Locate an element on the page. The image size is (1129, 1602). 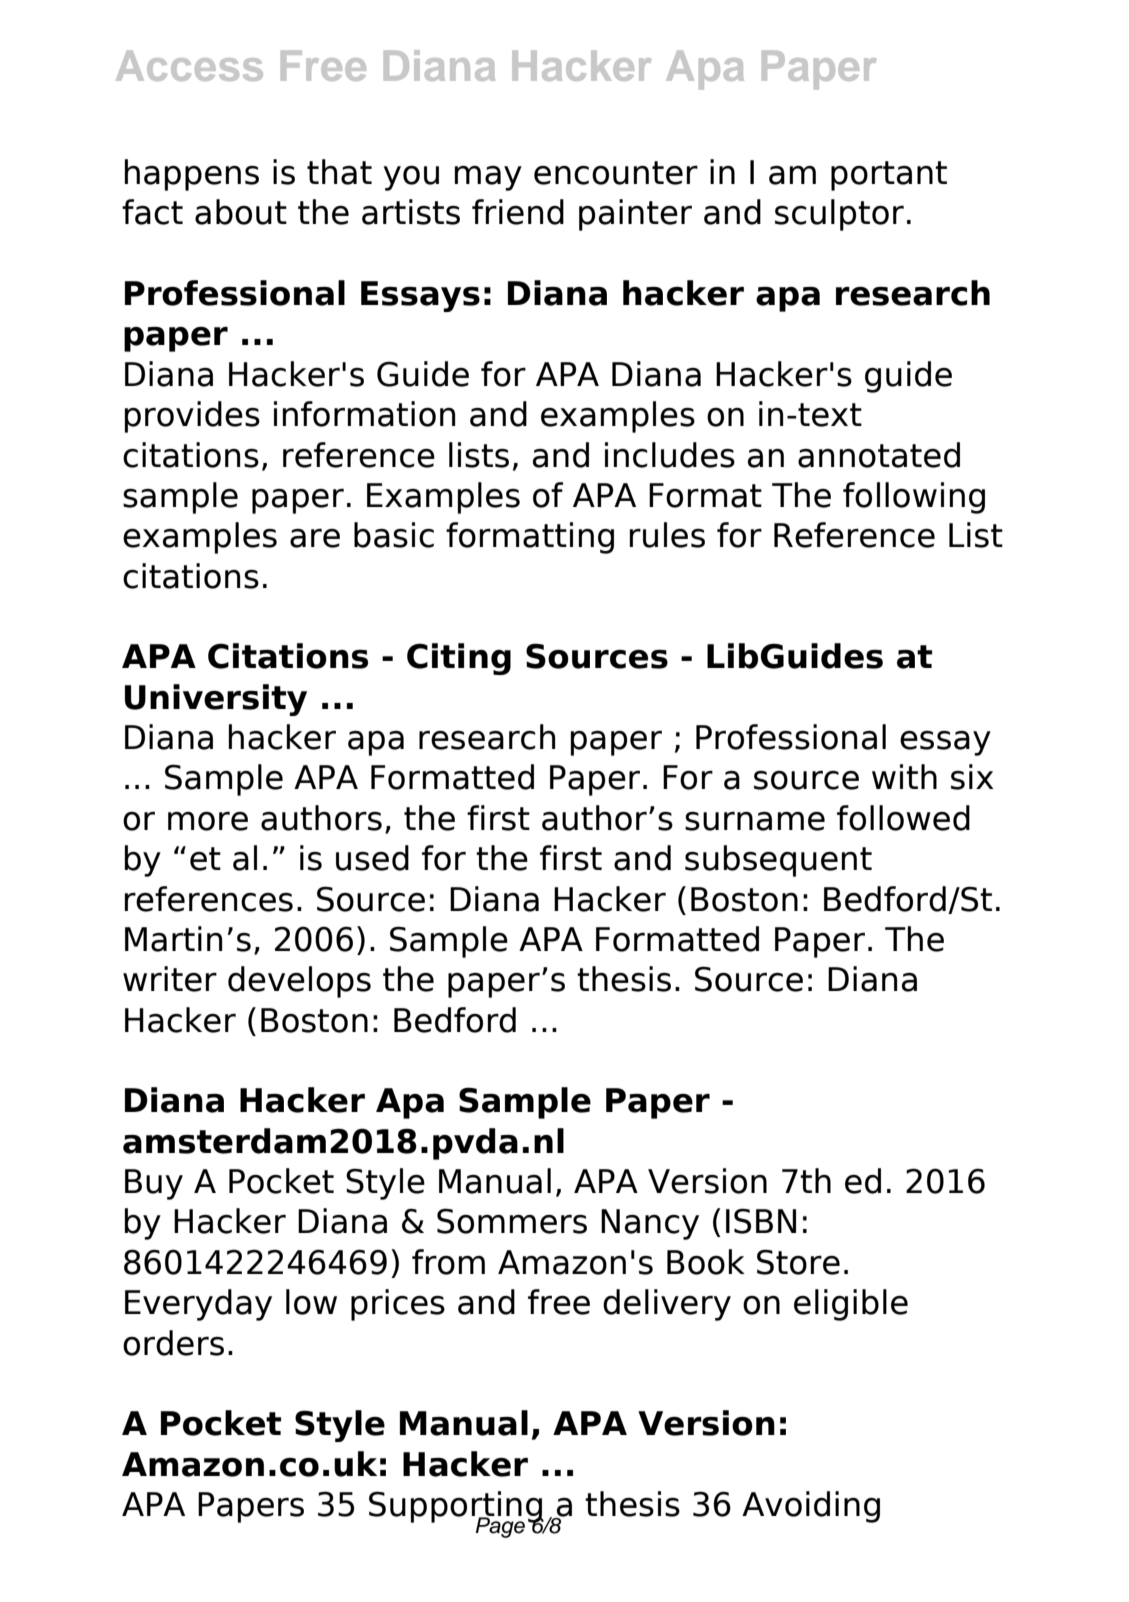
Avoiding is located at coordinates (811, 1507).
